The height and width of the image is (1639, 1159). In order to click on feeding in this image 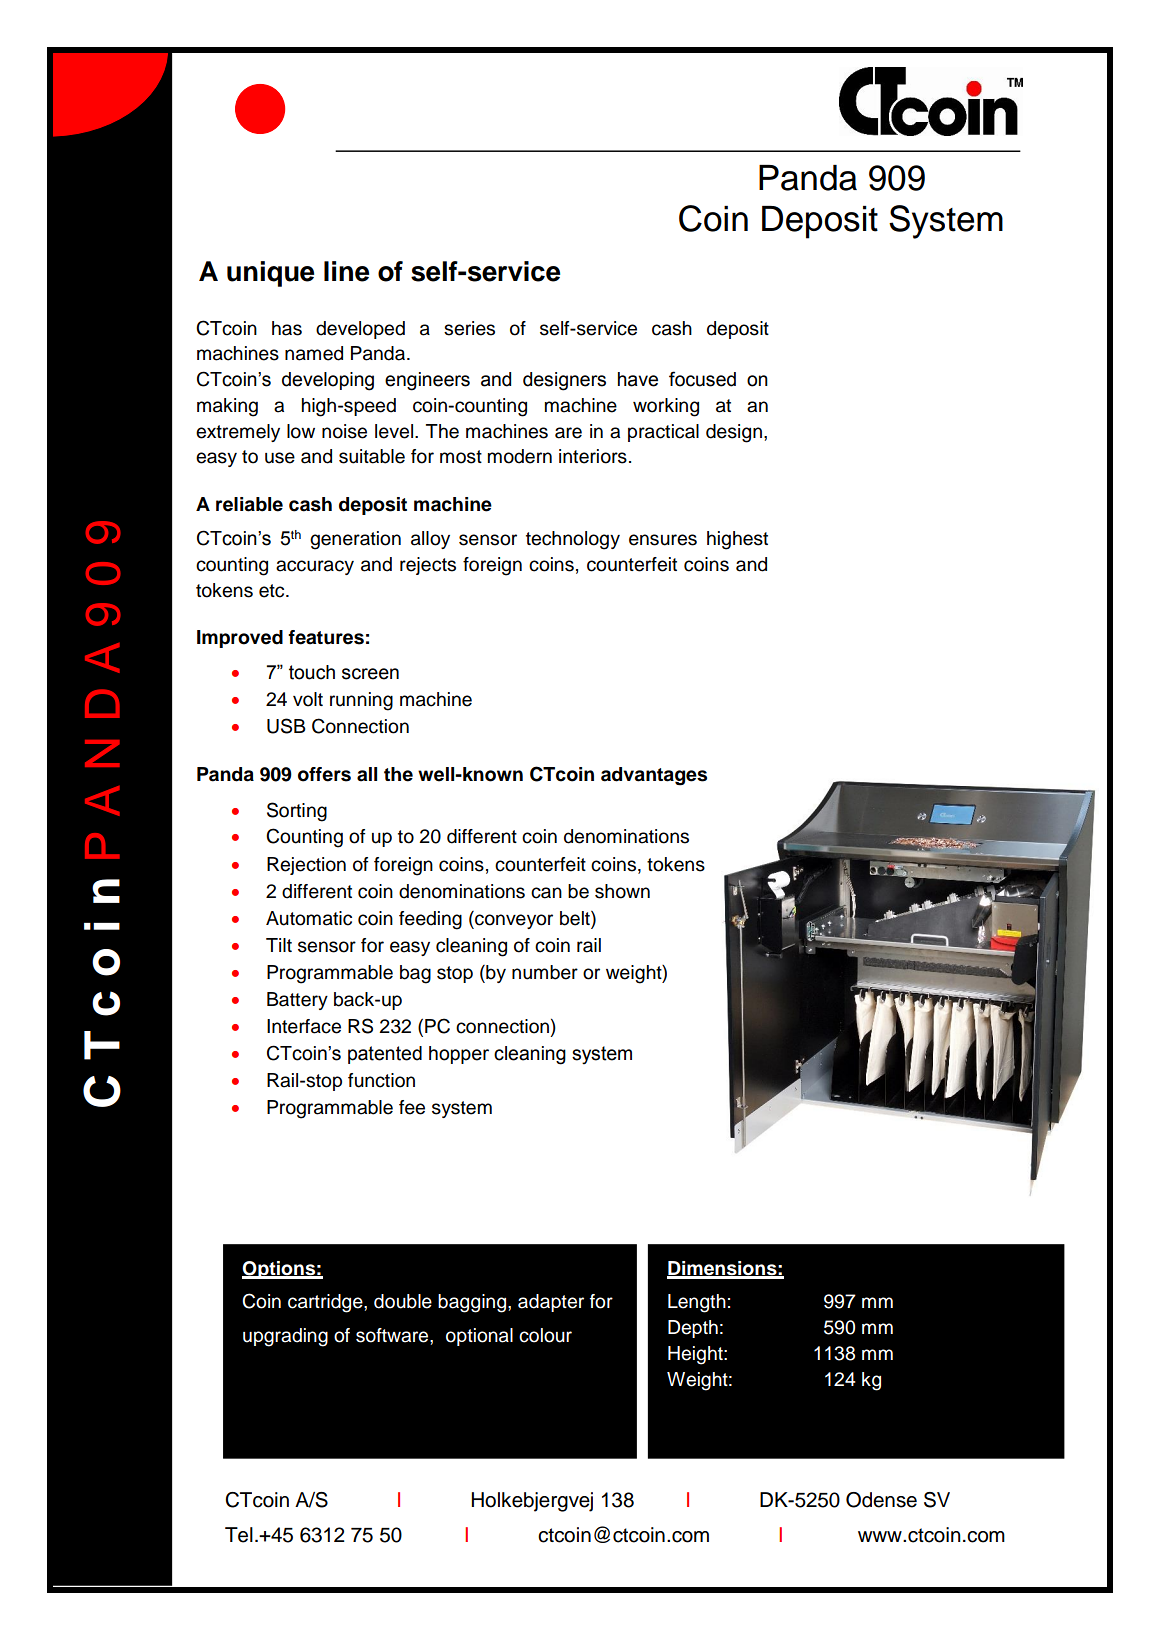, I will do `click(430, 920)`.
